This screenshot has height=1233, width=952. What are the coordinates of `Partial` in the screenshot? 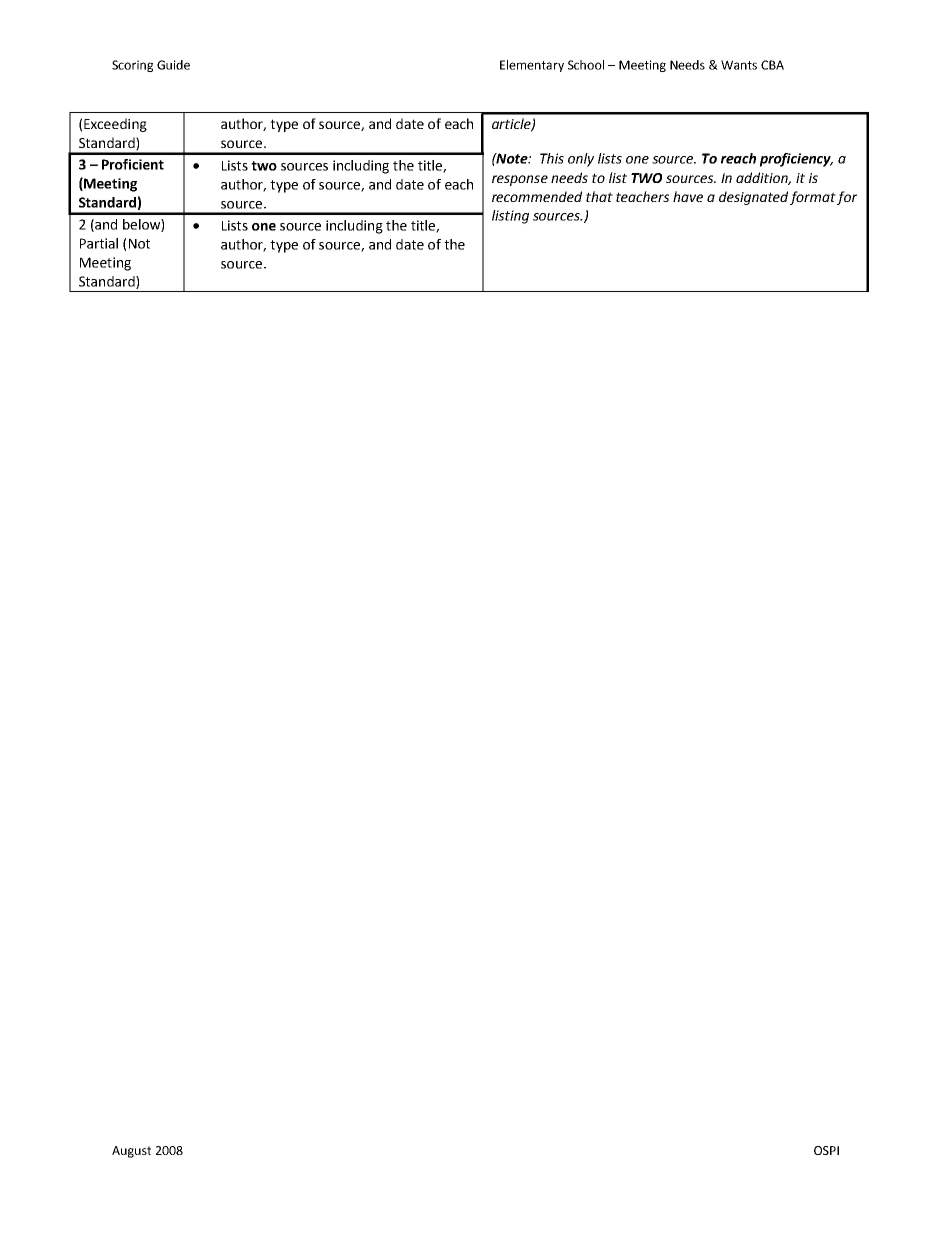 It's located at (99, 243).
